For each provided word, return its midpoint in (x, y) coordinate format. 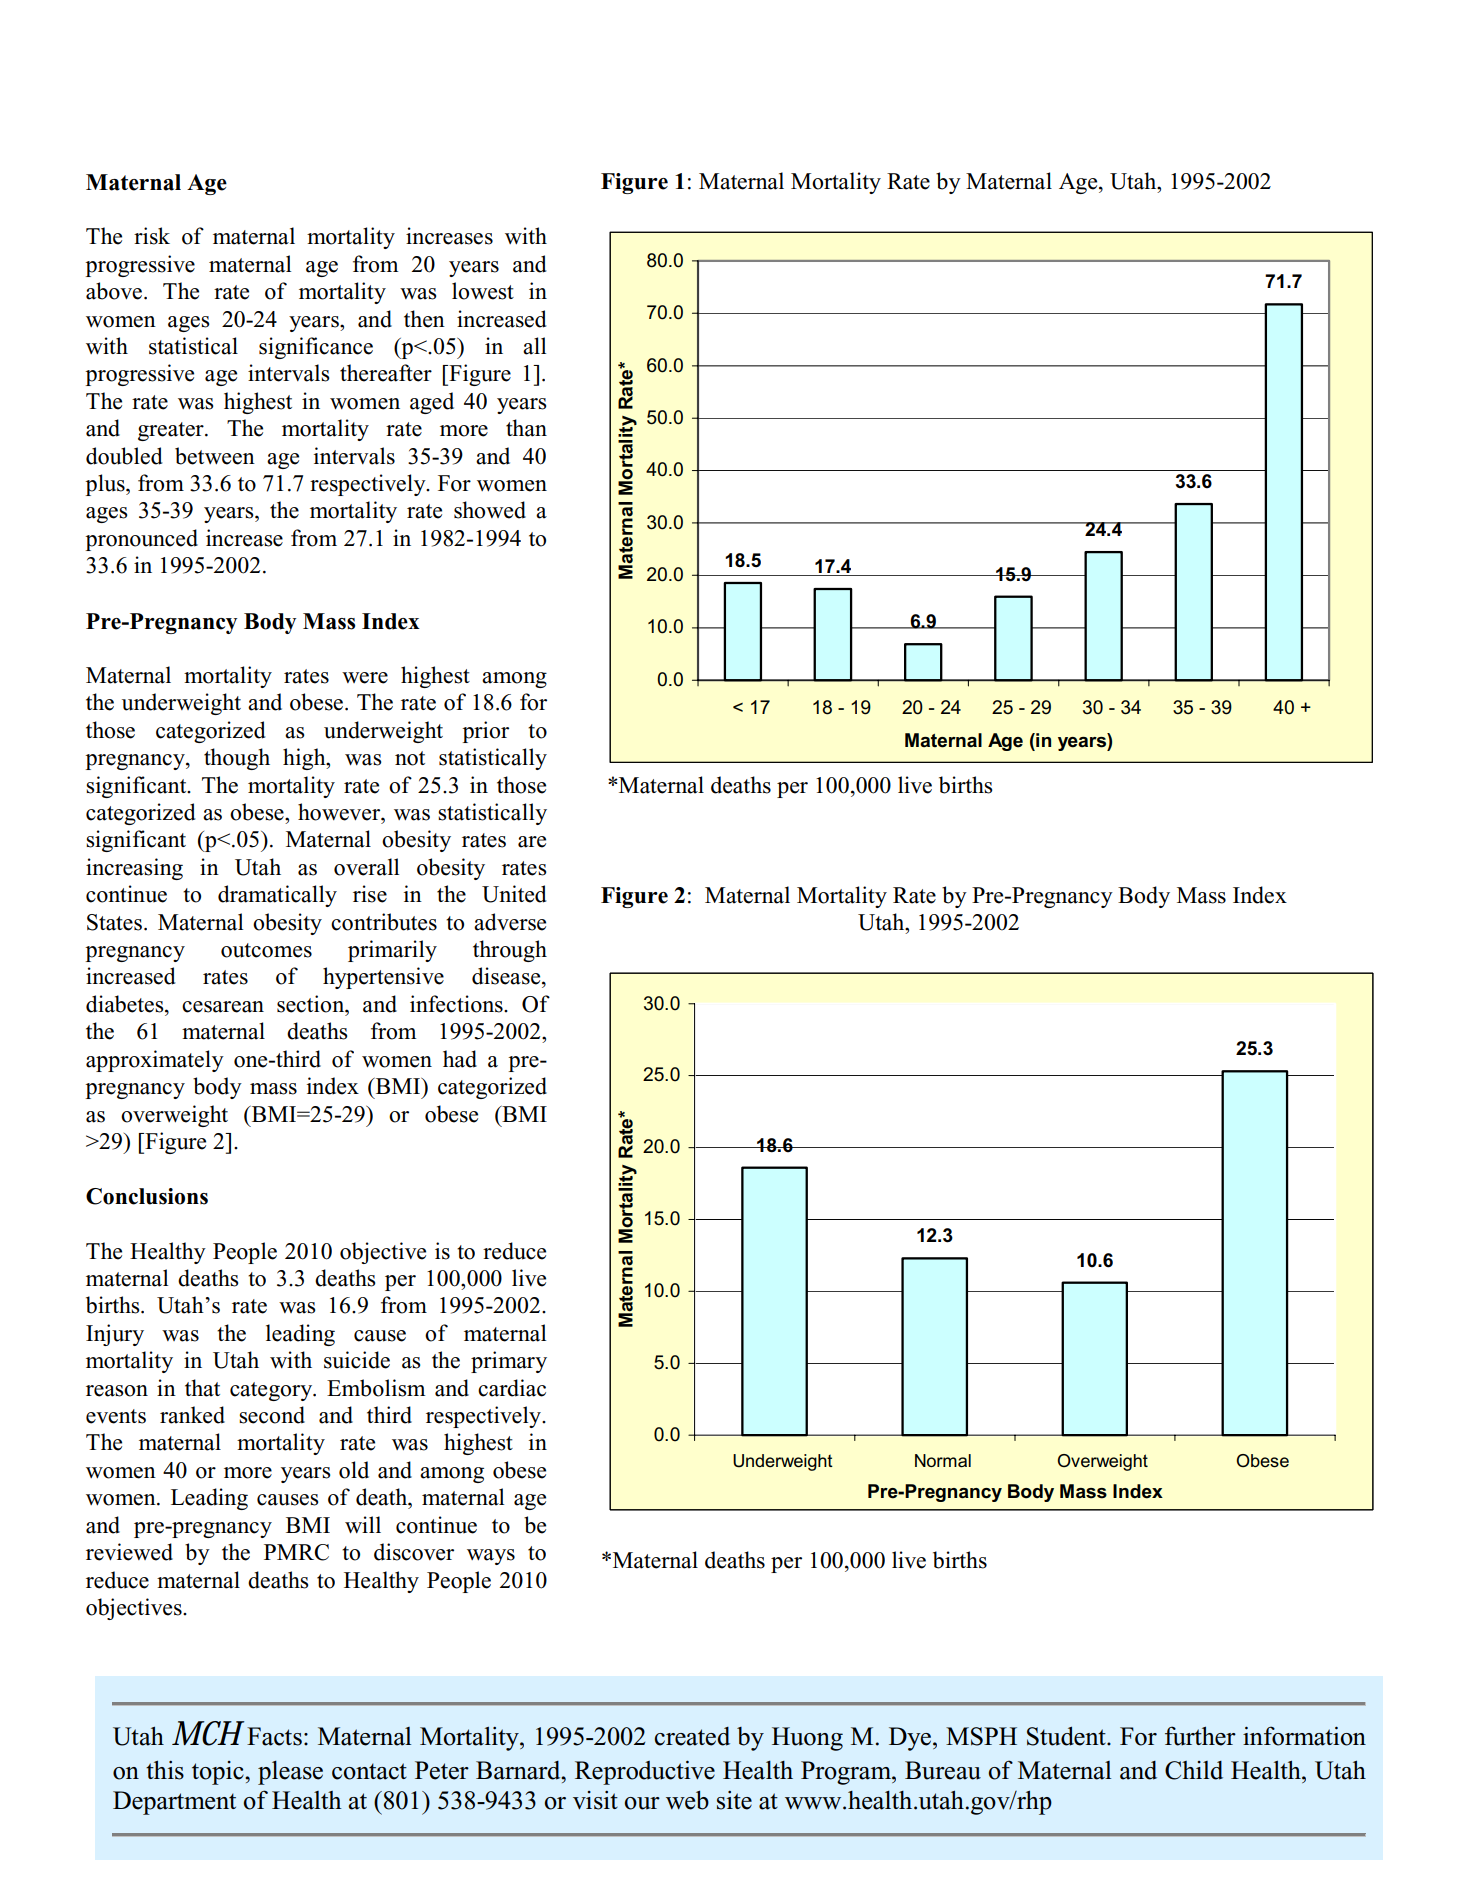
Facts (274, 1736)
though (237, 759)
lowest (483, 291)
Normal (943, 1461)
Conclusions (147, 1196)
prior (485, 732)
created (692, 1736)
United (514, 894)
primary (509, 1362)
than (526, 428)
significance (316, 348)
